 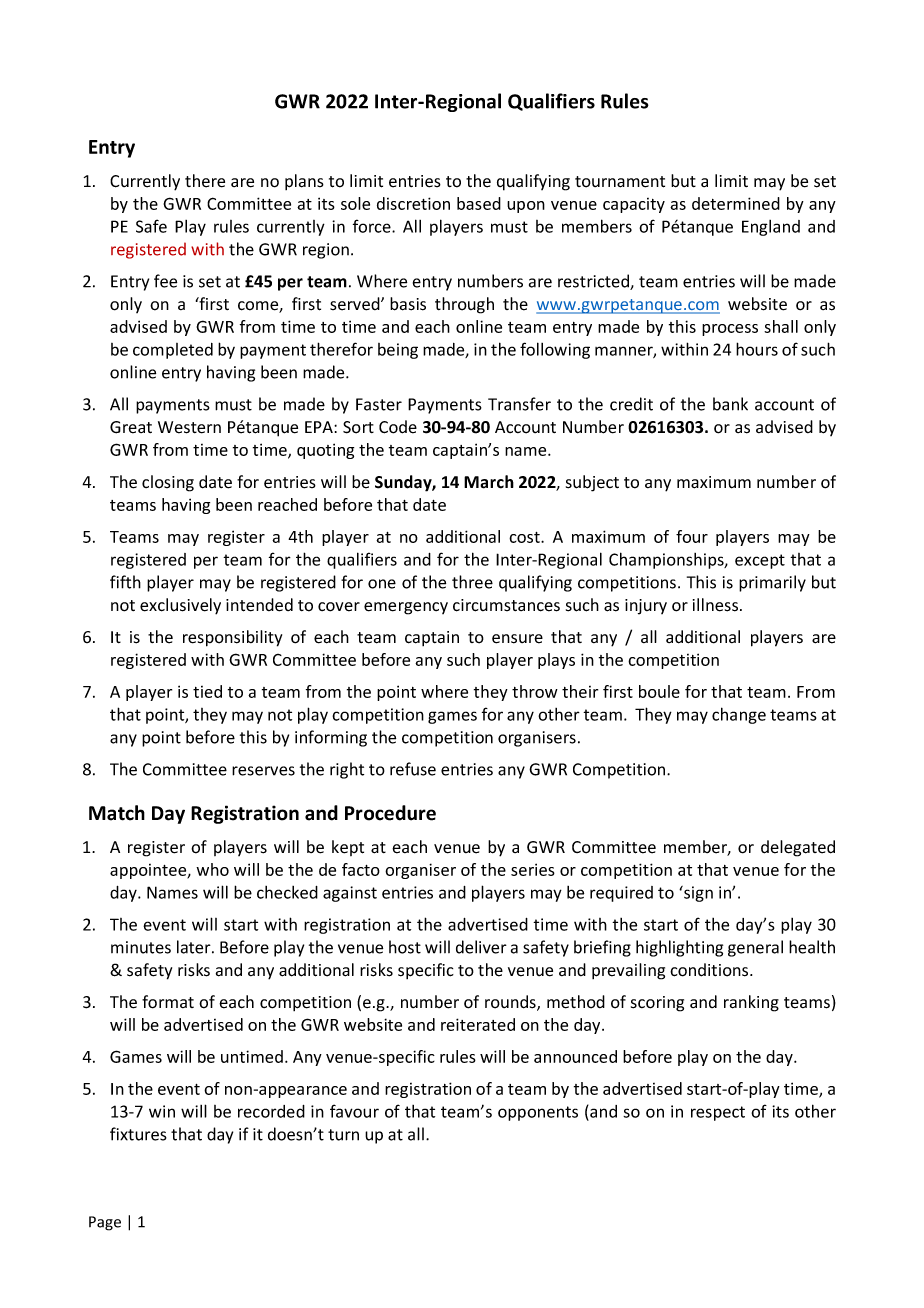 I want to click on respect, so click(x=718, y=1113).
